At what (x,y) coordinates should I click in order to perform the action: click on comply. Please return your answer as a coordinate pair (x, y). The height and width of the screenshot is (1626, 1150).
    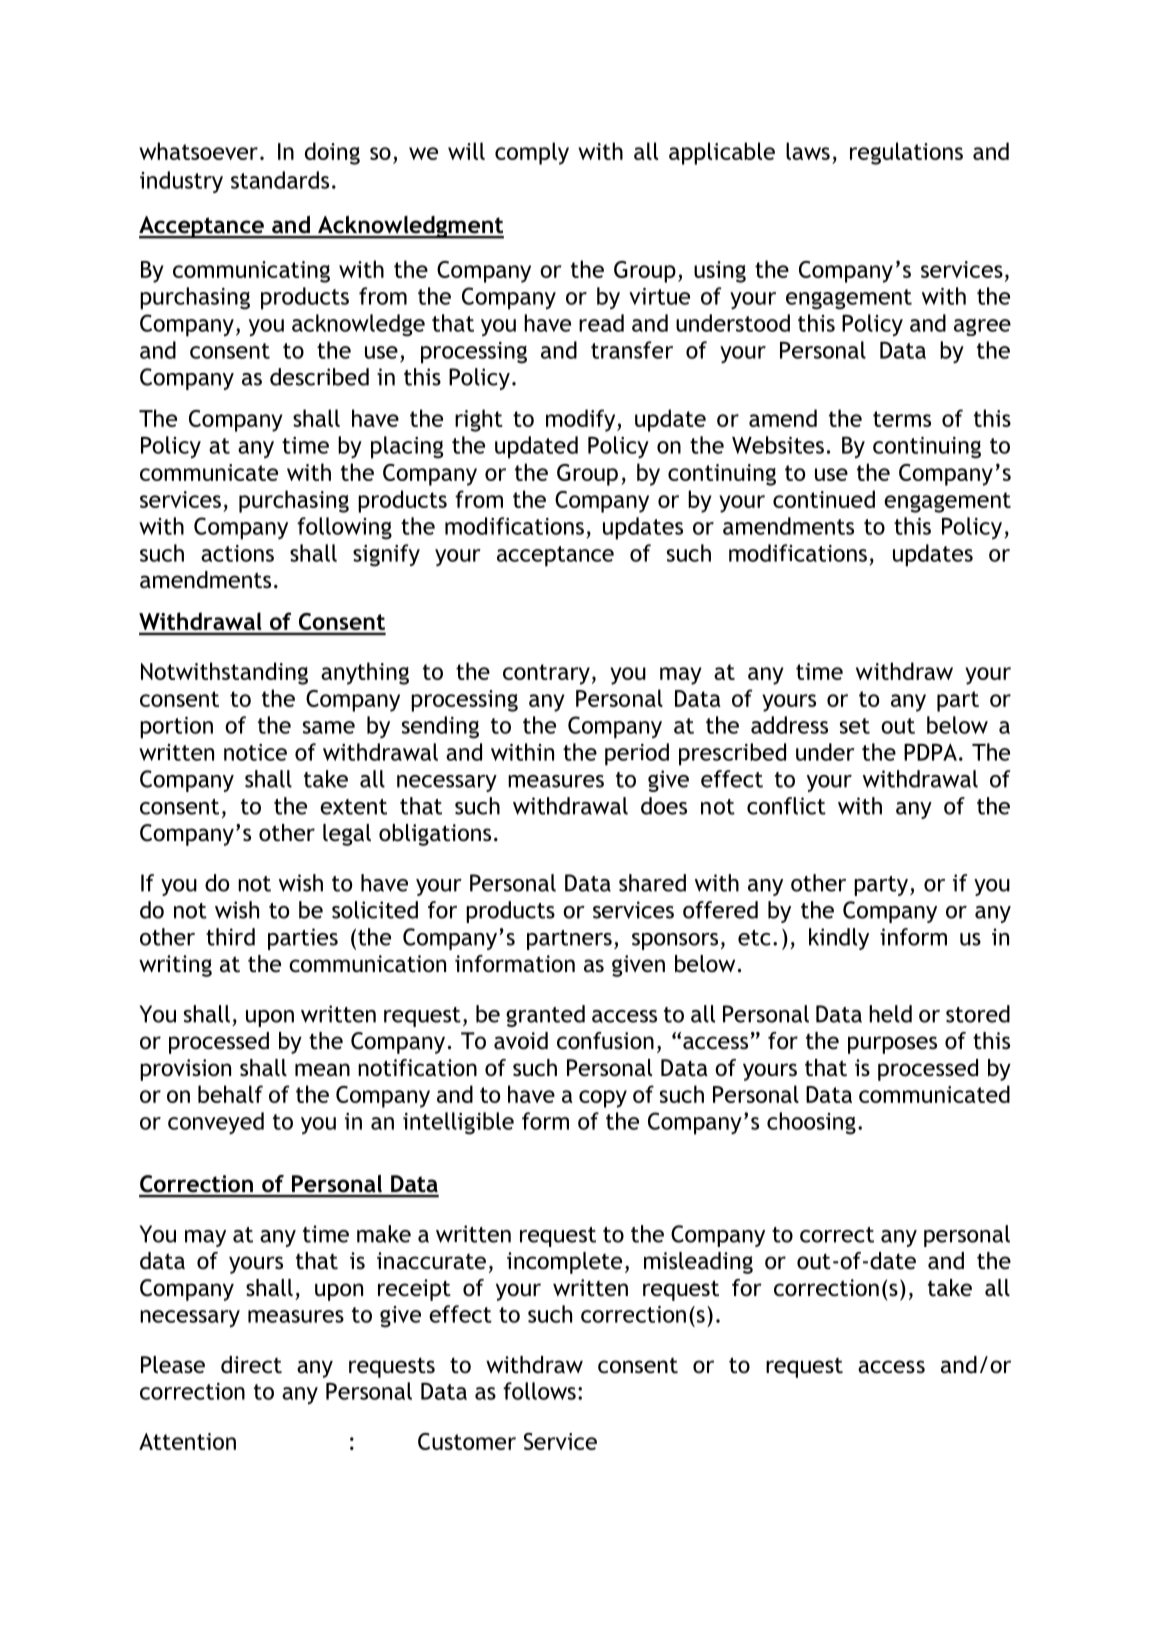
    Looking at the image, I should click on (532, 153).
